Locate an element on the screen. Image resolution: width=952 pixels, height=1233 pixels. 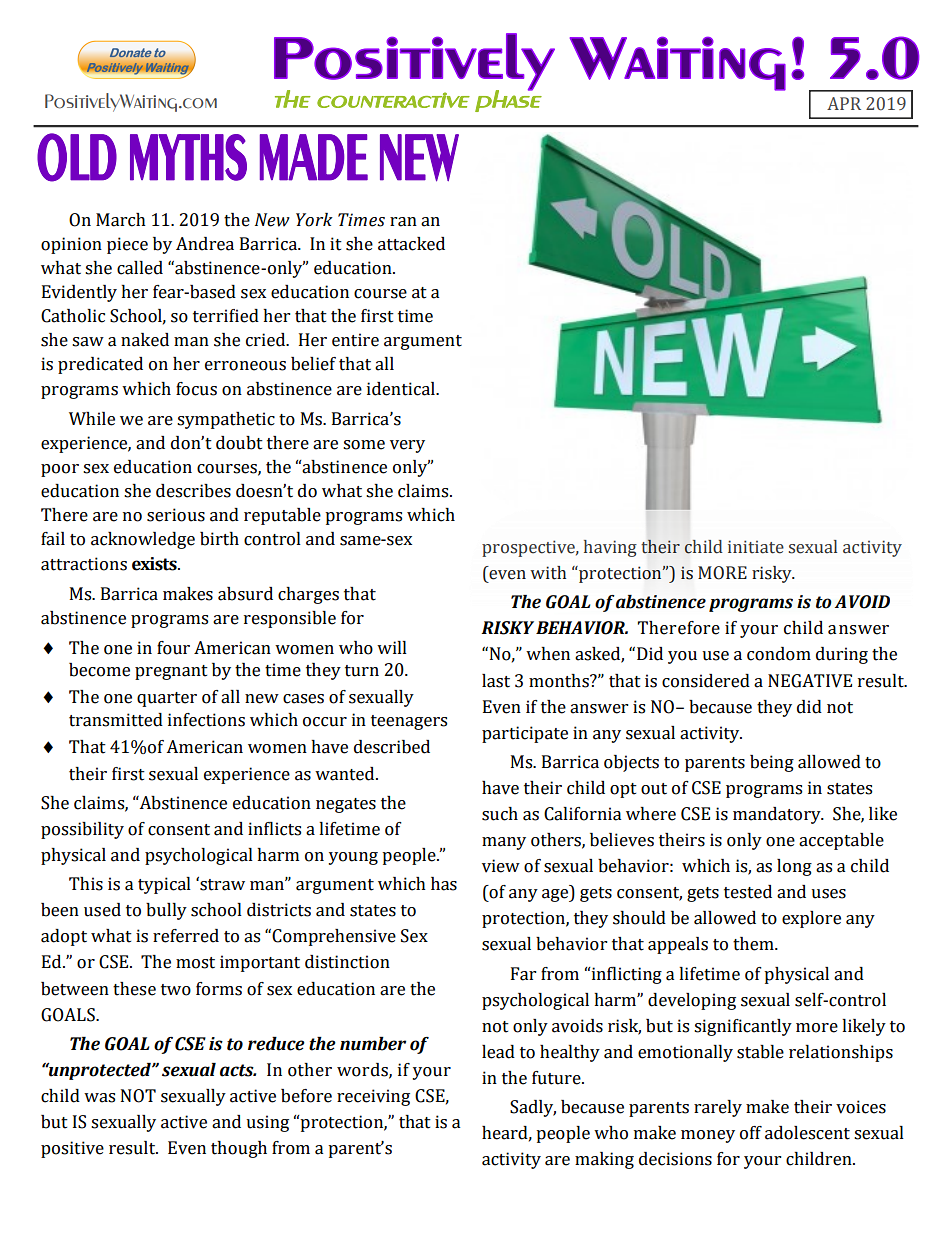
off is located at coordinates (751, 1133).
